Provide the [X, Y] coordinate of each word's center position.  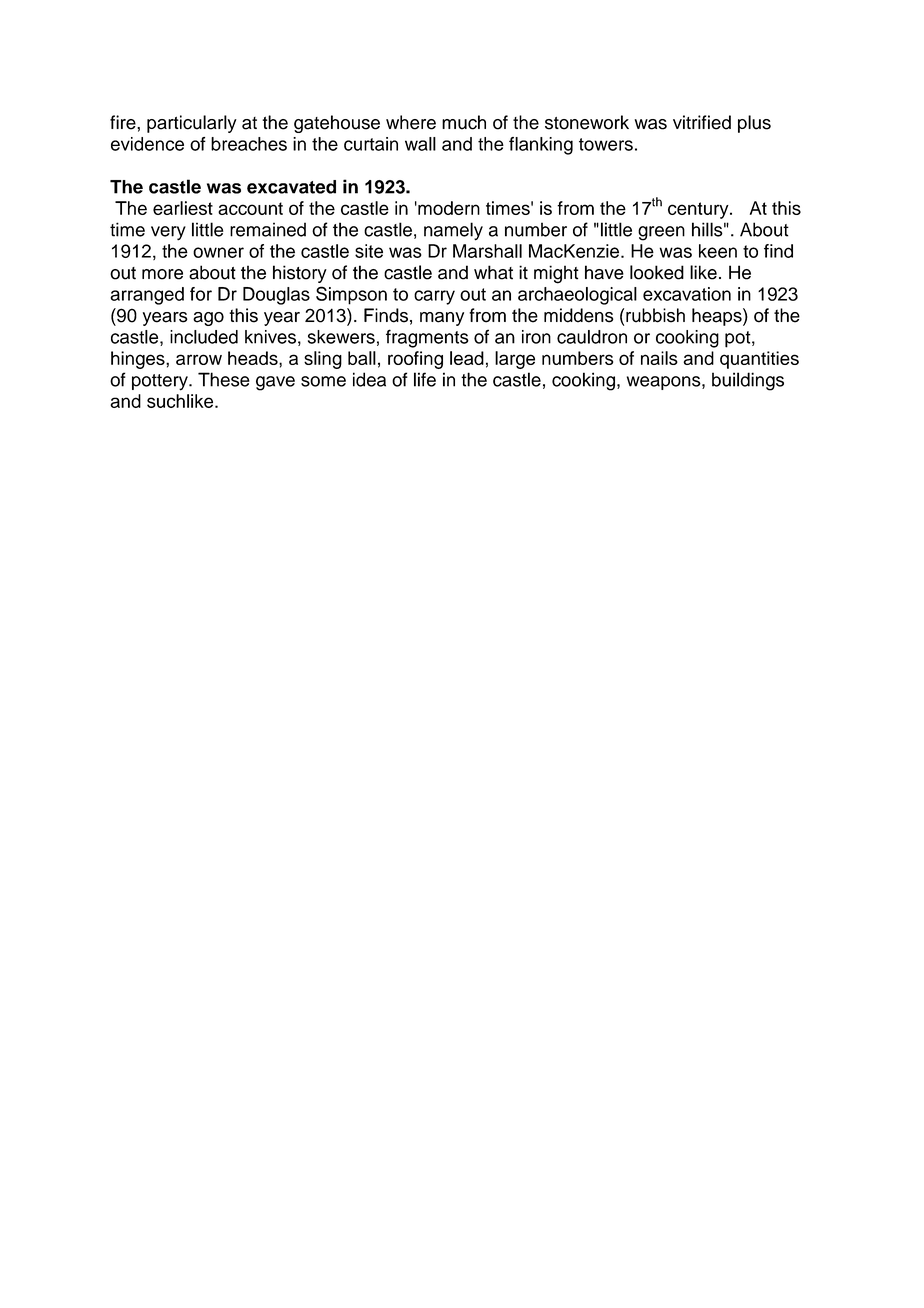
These [224, 379]
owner [218, 252]
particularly [192, 124]
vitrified [702, 122]
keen [718, 251]
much [464, 122]
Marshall [487, 251]
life [425, 379]
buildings [748, 381]
